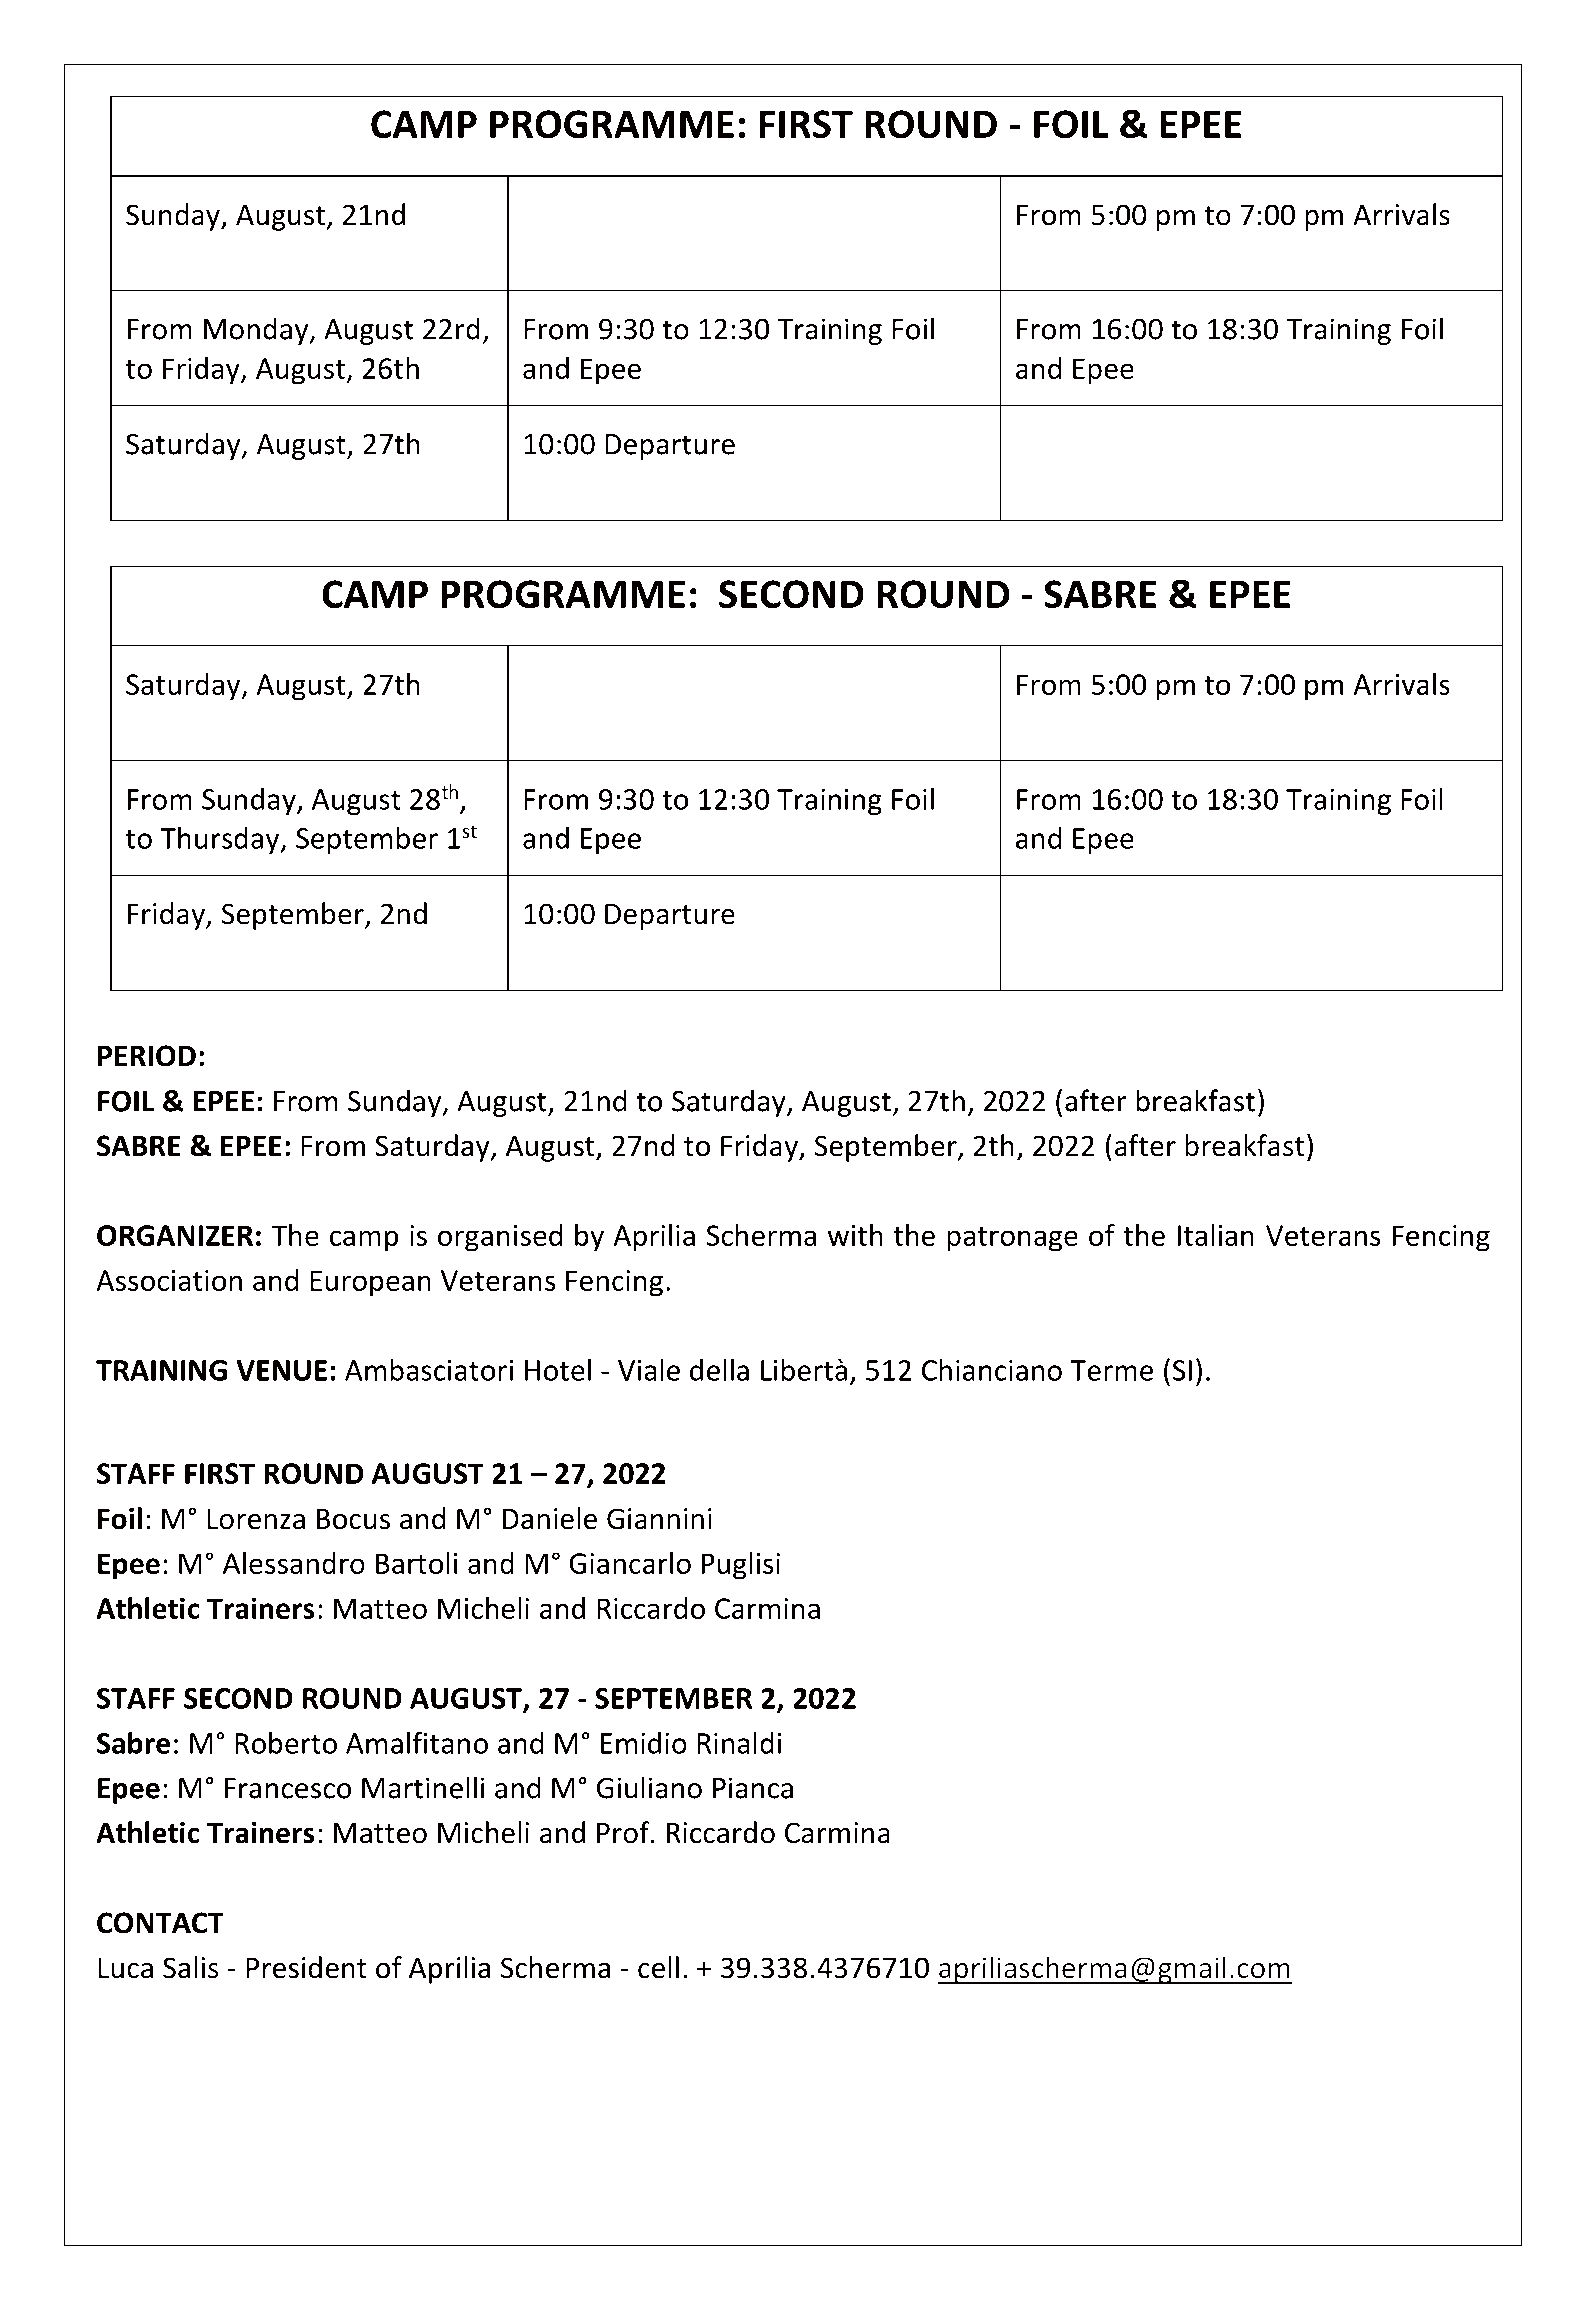 Image resolution: width=1586 pixels, height=2310 pixels. Describe the element at coordinates (855, 1235) in the screenshot. I see `with` at that location.
